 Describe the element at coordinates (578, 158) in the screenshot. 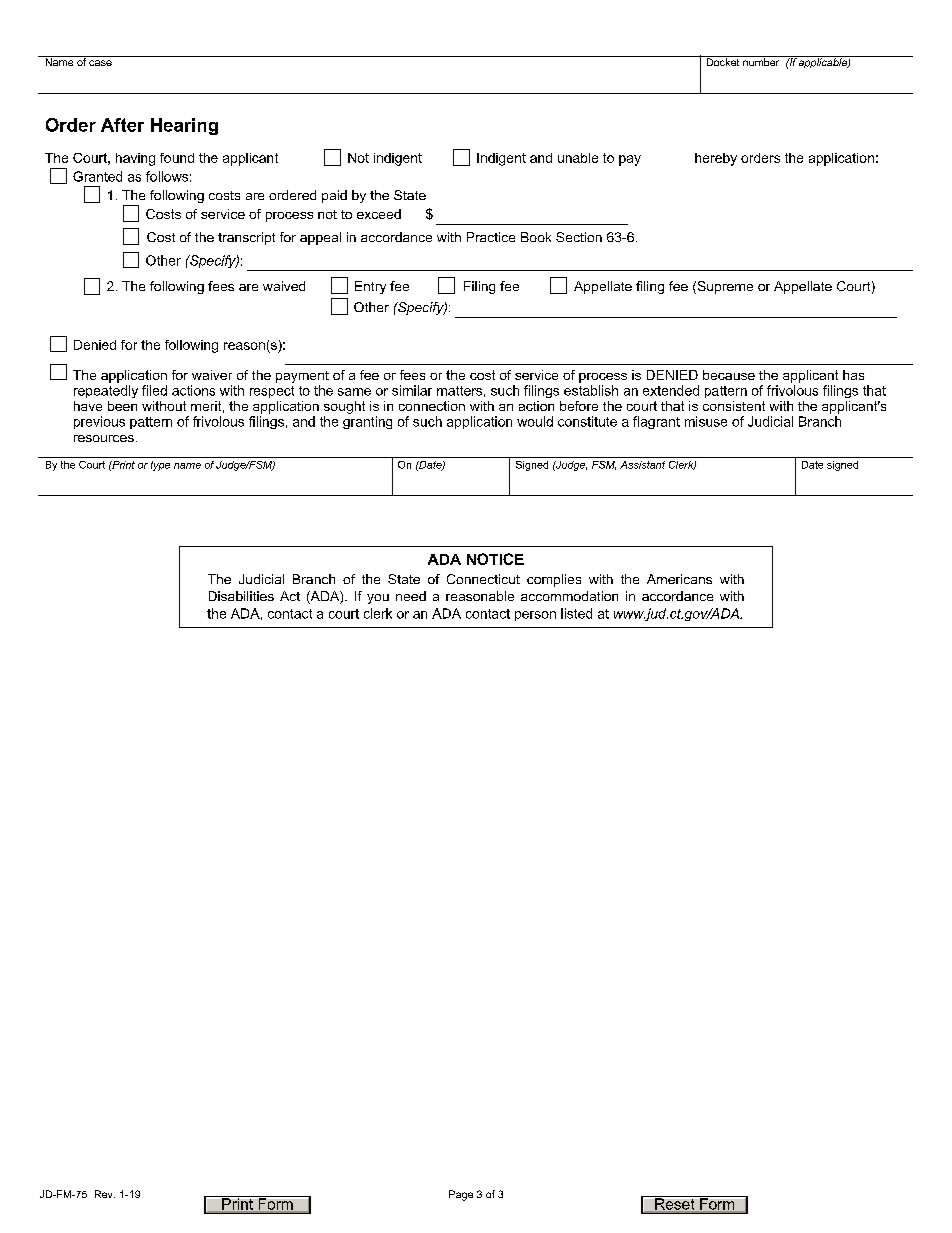

I see `unable` at that location.
